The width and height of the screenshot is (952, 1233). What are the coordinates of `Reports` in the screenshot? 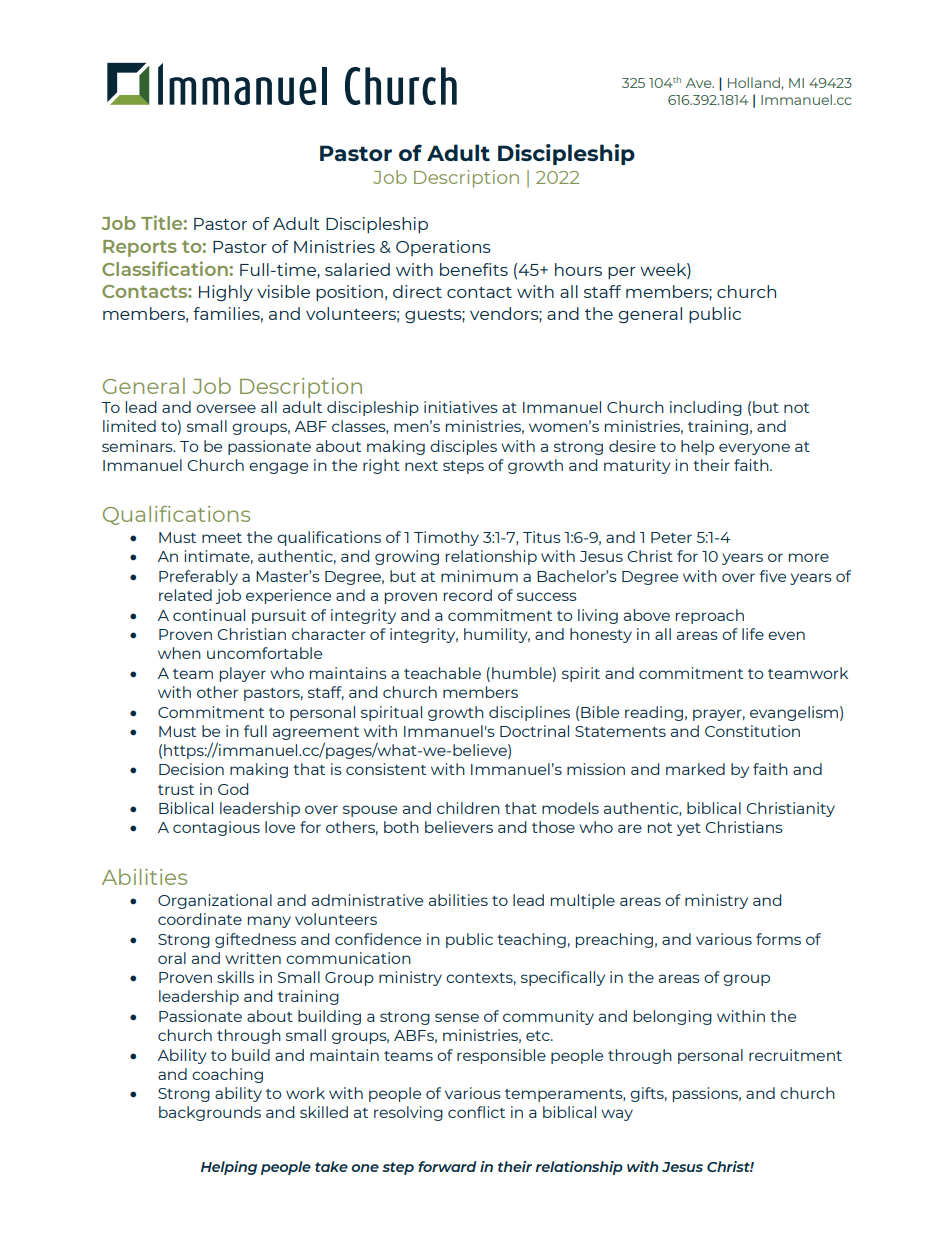 It's located at (140, 248).
